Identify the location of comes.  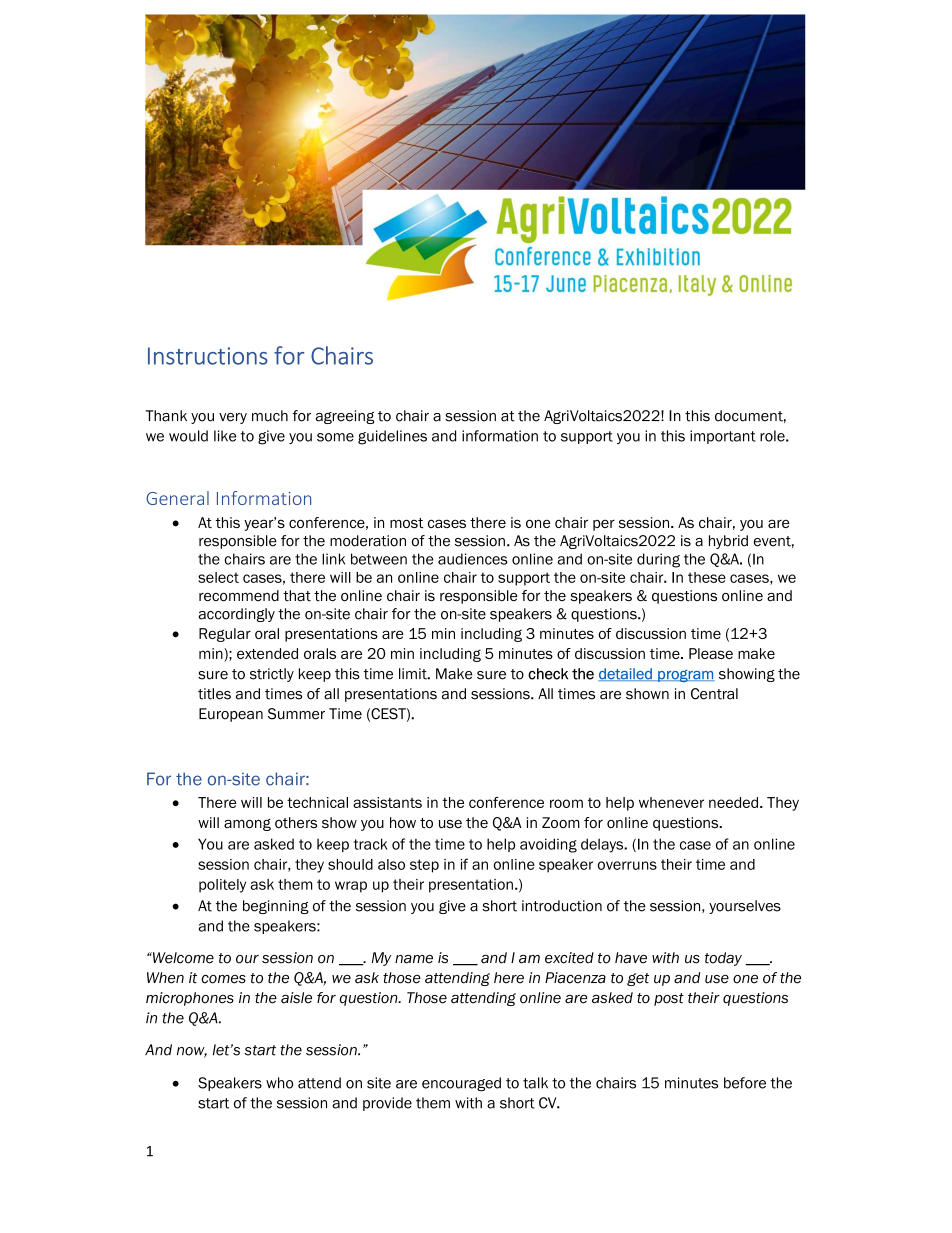
(223, 979).
